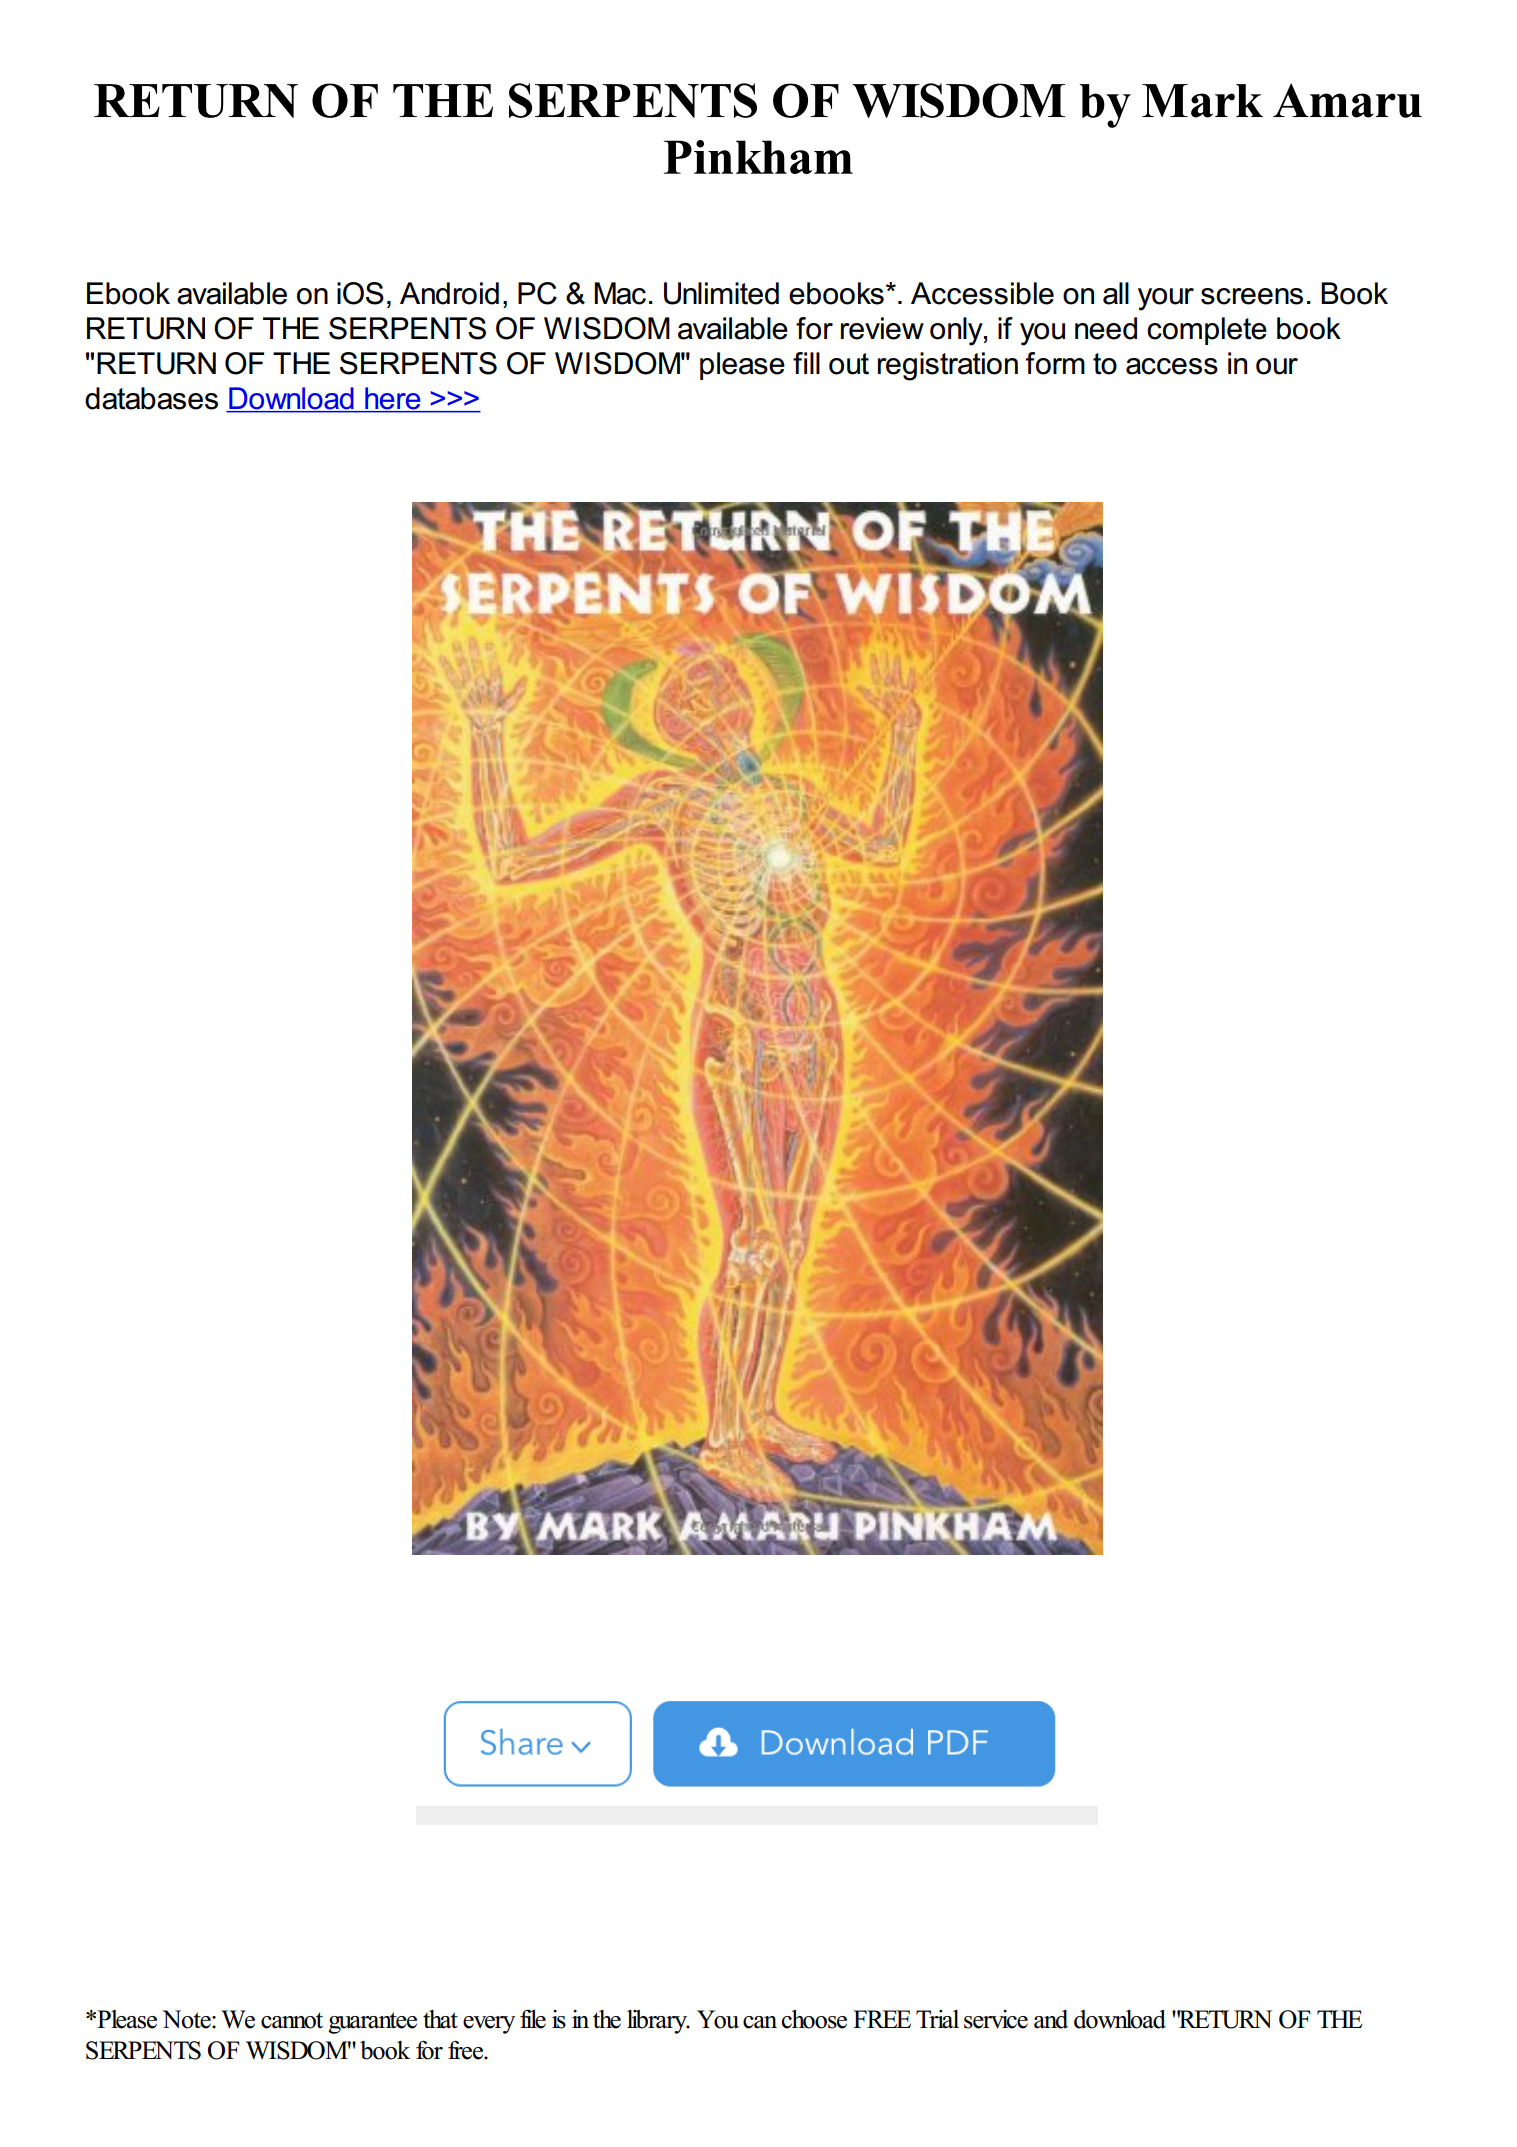 The width and height of the document is (1517, 2147). Describe the element at coordinates (758, 157) in the document. I see `Pinkham` at that location.
